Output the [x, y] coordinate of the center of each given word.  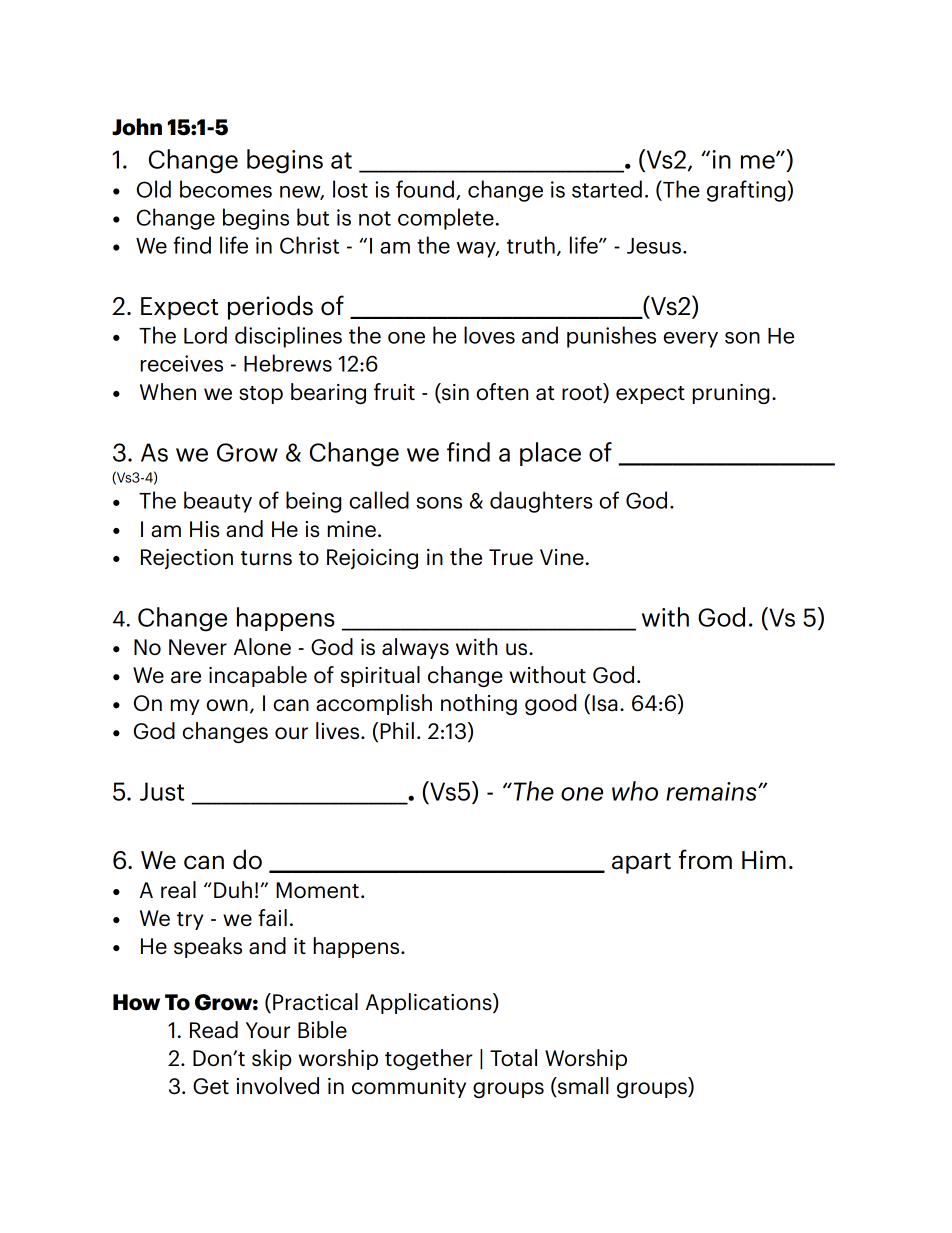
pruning [731, 394]
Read [214, 1030]
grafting [747, 191]
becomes [226, 189]
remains [712, 791]
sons [439, 503]
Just [162, 791]
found [425, 189]
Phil [397, 730]
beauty [218, 502]
